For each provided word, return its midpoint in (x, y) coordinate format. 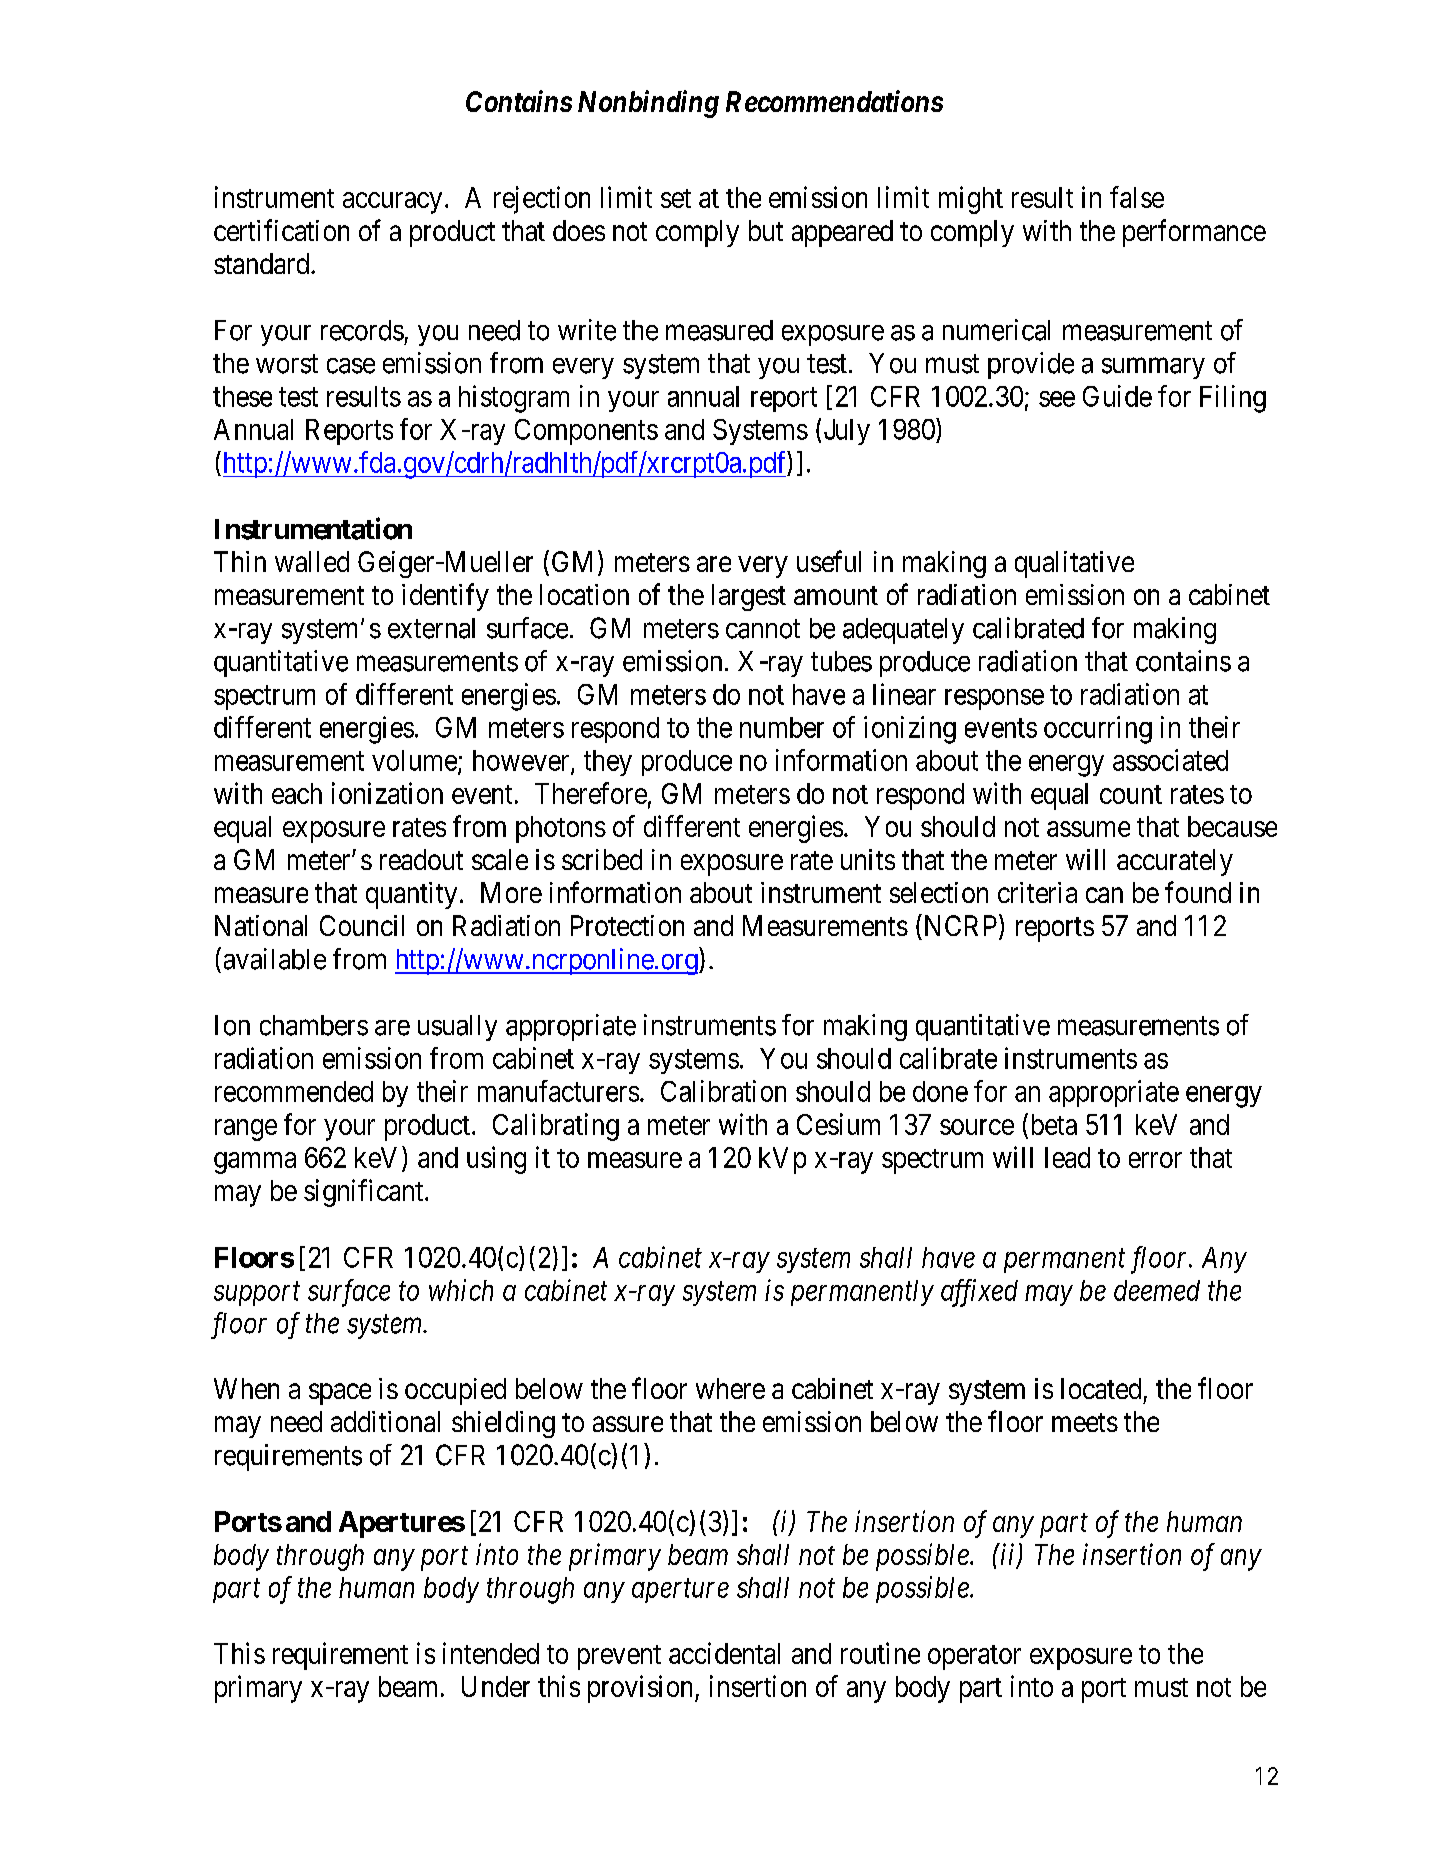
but (766, 230)
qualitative (1074, 564)
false (1137, 197)
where (730, 1388)
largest (749, 597)
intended (491, 1653)
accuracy (392, 203)
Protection (627, 925)
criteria (1037, 892)
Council (362, 925)
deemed (1157, 1290)
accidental (724, 1653)
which (461, 1290)
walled (312, 561)
